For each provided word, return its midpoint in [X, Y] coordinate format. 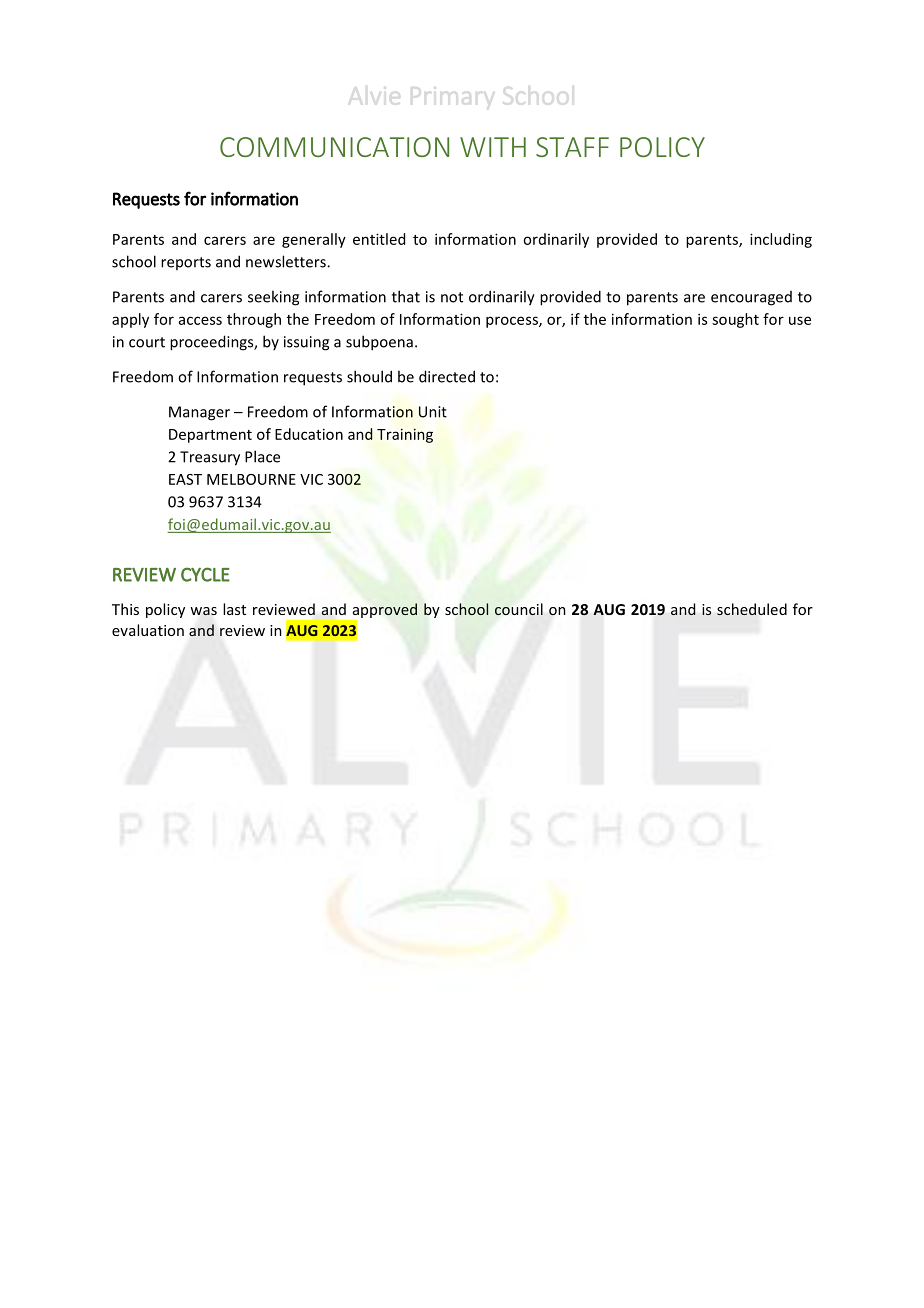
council [519, 609]
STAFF [572, 147]
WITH [493, 147]
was [203, 611]
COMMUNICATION [334, 147]
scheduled [752, 609]
